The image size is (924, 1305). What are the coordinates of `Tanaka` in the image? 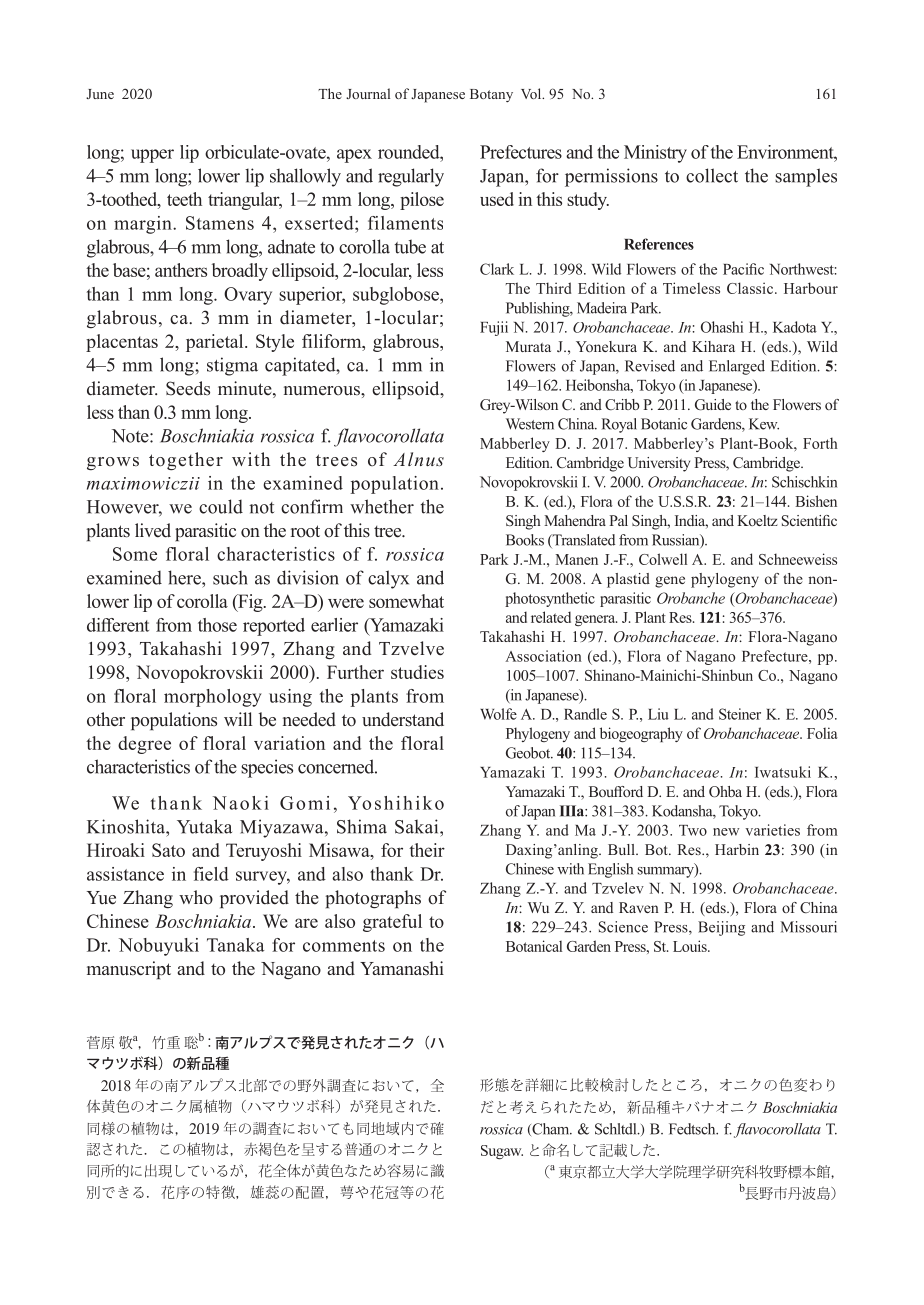 It's located at (236, 945).
